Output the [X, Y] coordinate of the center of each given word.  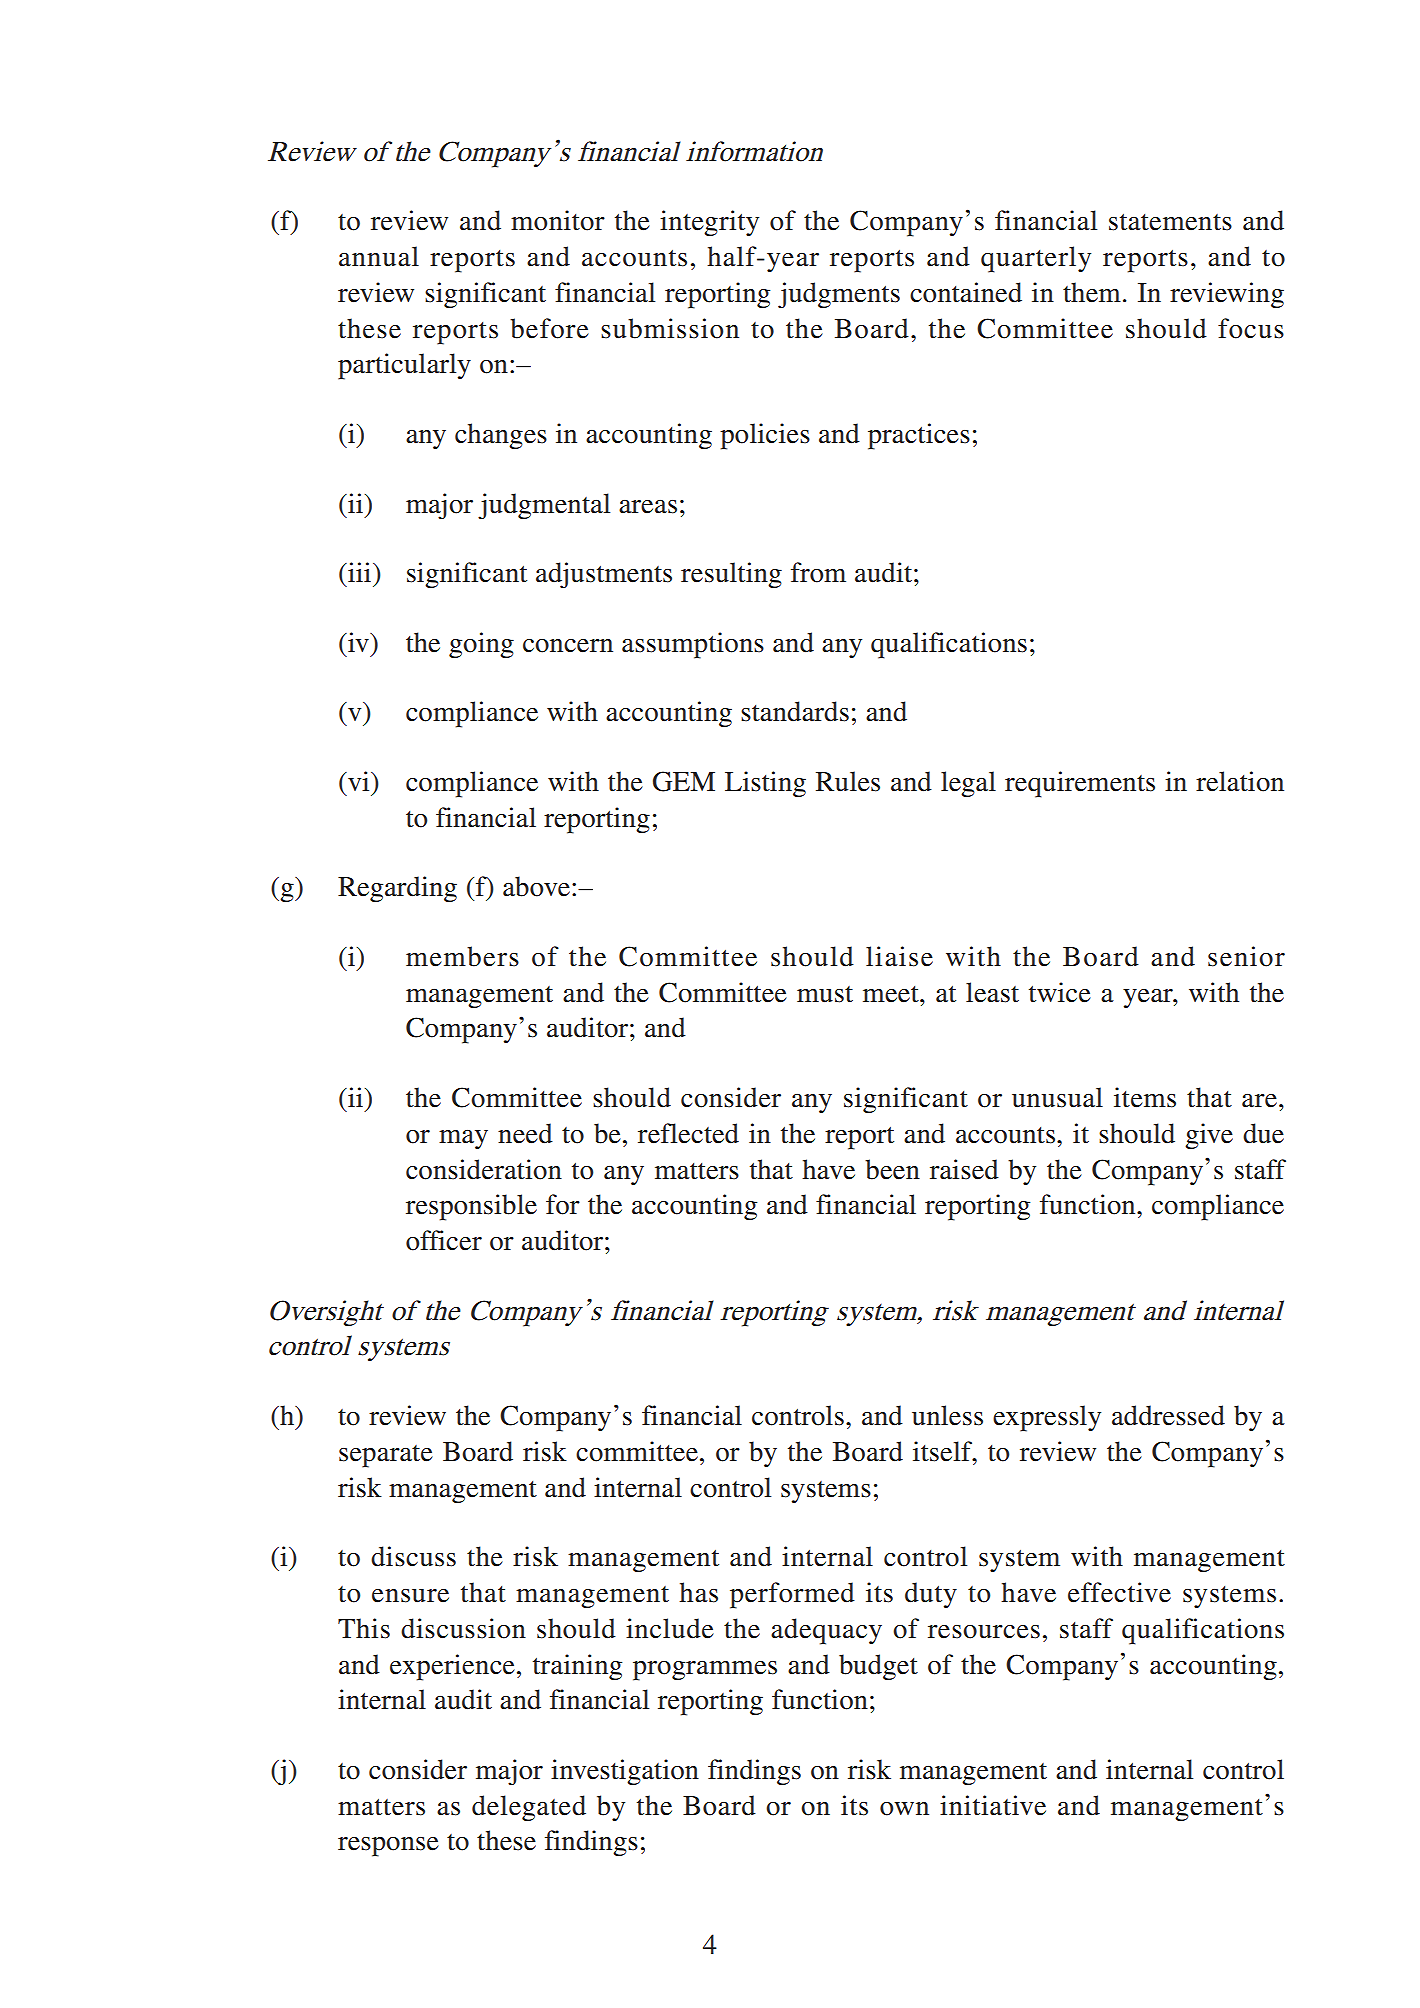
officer [444, 1240]
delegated [529, 1808]
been [892, 1169]
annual [379, 256]
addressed [1168, 1415]
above [536, 886]
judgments [839, 295]
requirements [1080, 784]
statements [1170, 222]
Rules [848, 781]
